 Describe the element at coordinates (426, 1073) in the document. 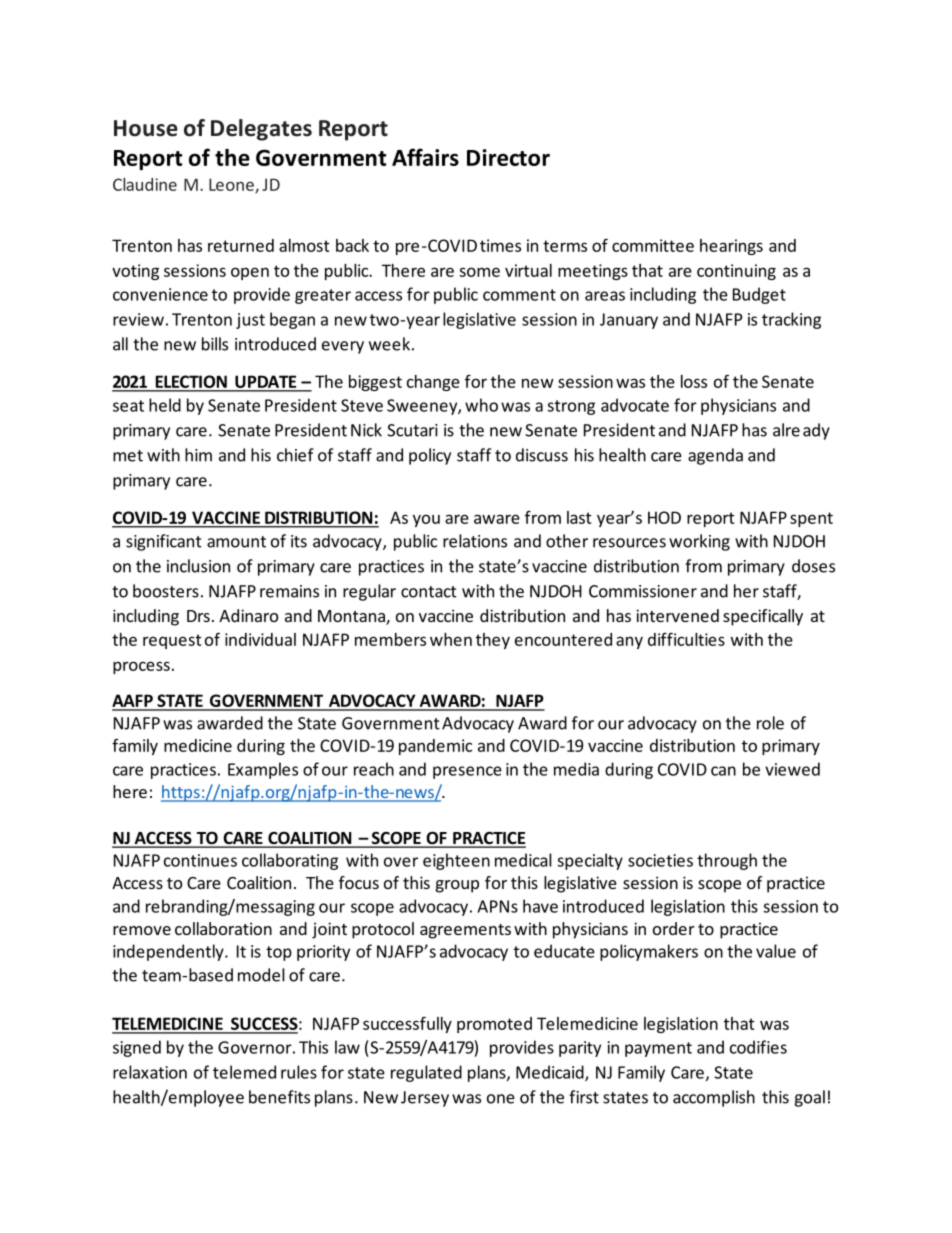

I see `regulated` at that location.
